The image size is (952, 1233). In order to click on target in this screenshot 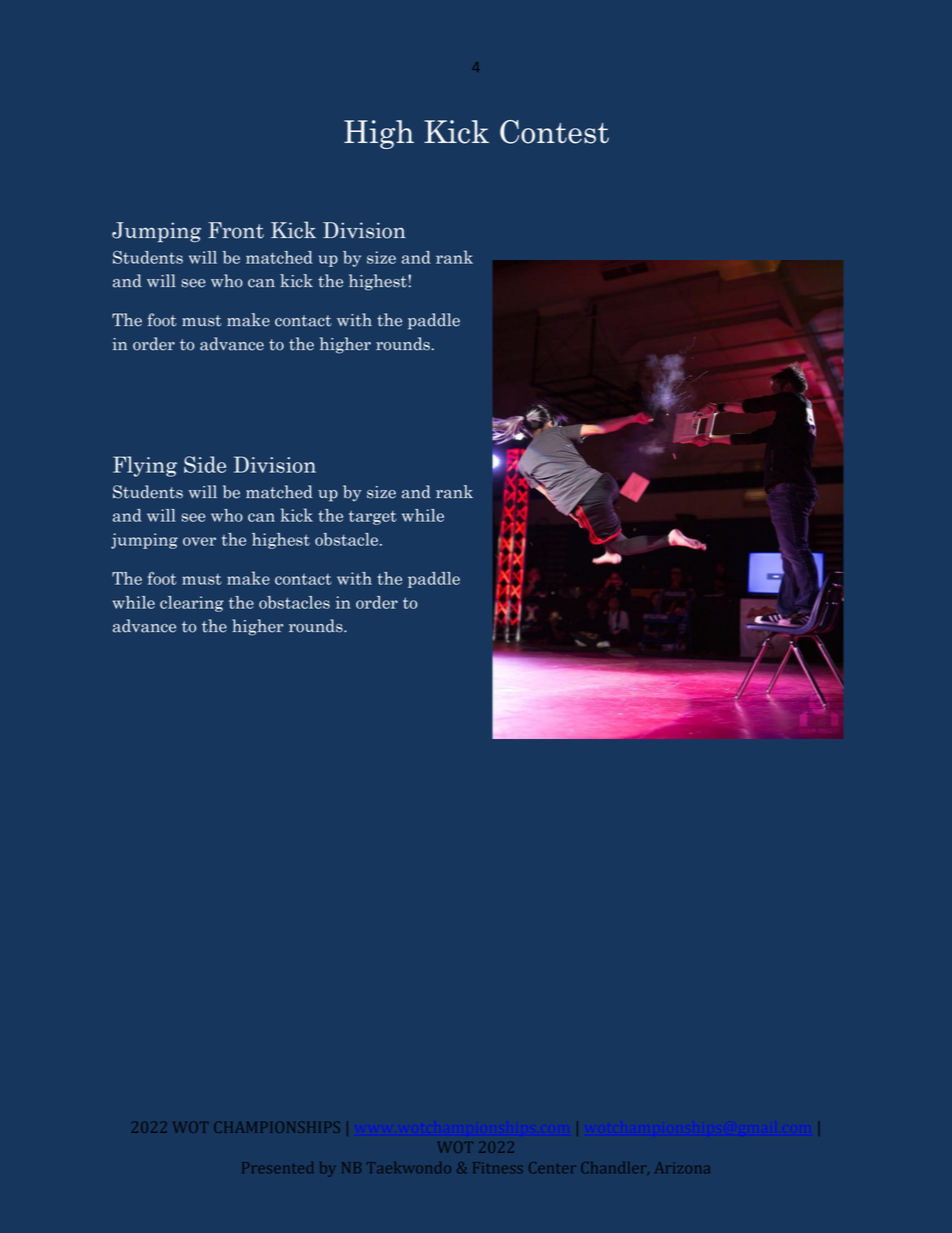, I will do `click(373, 518)`.
